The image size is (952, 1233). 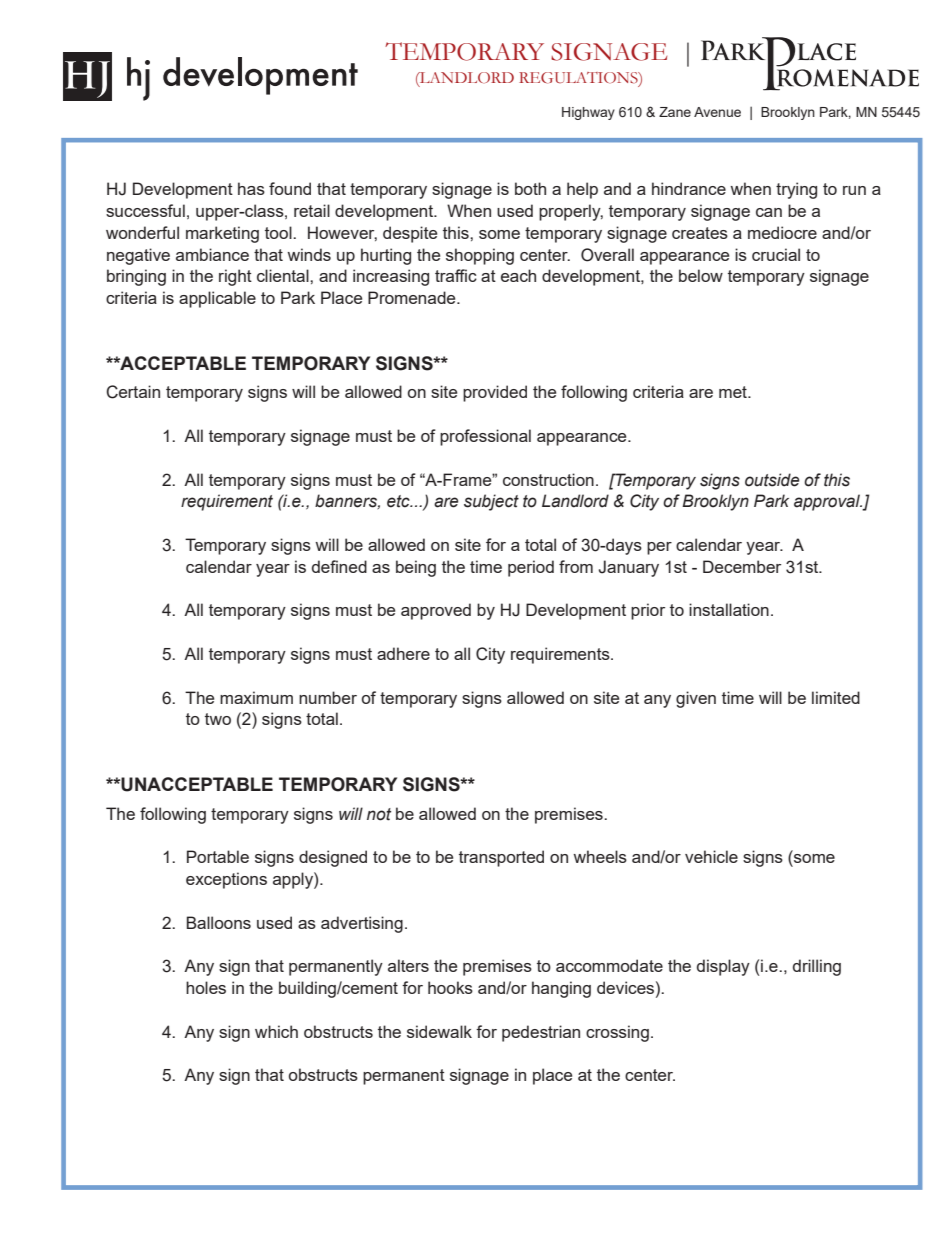 What do you see at coordinates (403, 653) in the page?
I see `adhere` at bounding box center [403, 653].
